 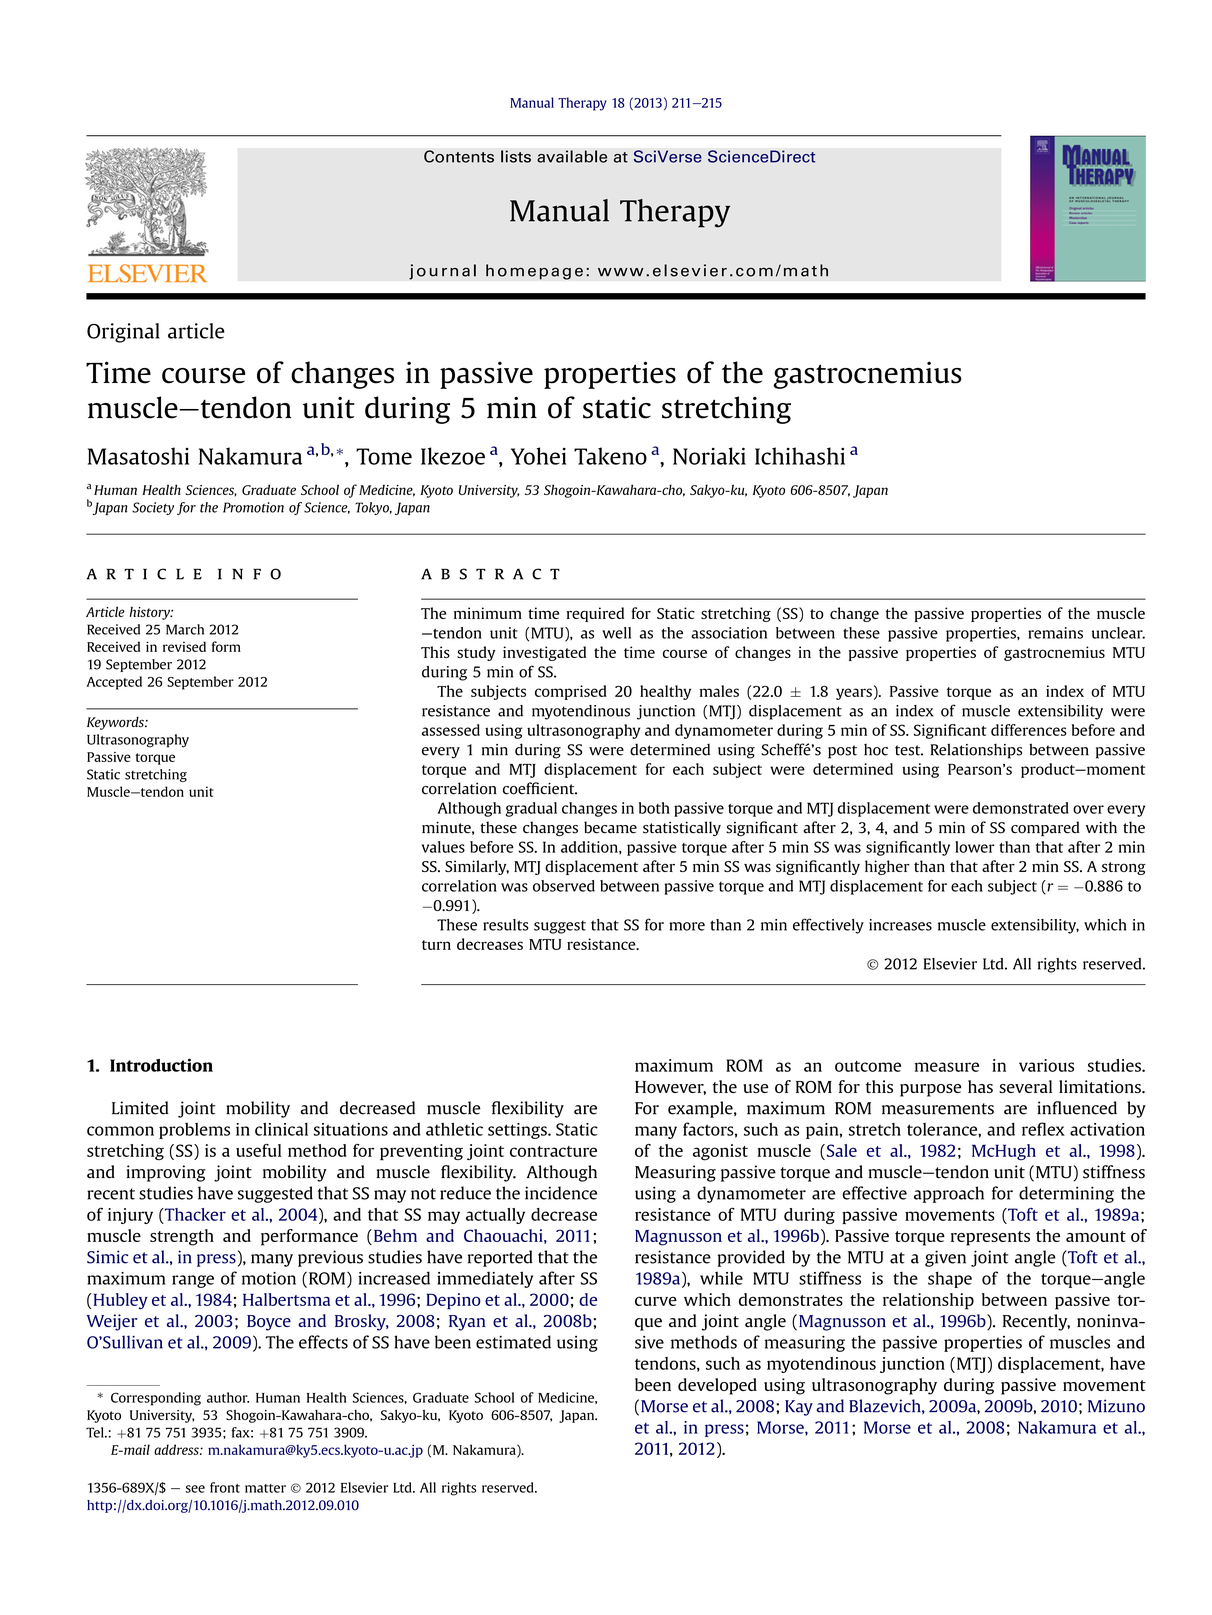 What do you see at coordinates (717, 1386) in the screenshot?
I see `developed` at bounding box center [717, 1386].
